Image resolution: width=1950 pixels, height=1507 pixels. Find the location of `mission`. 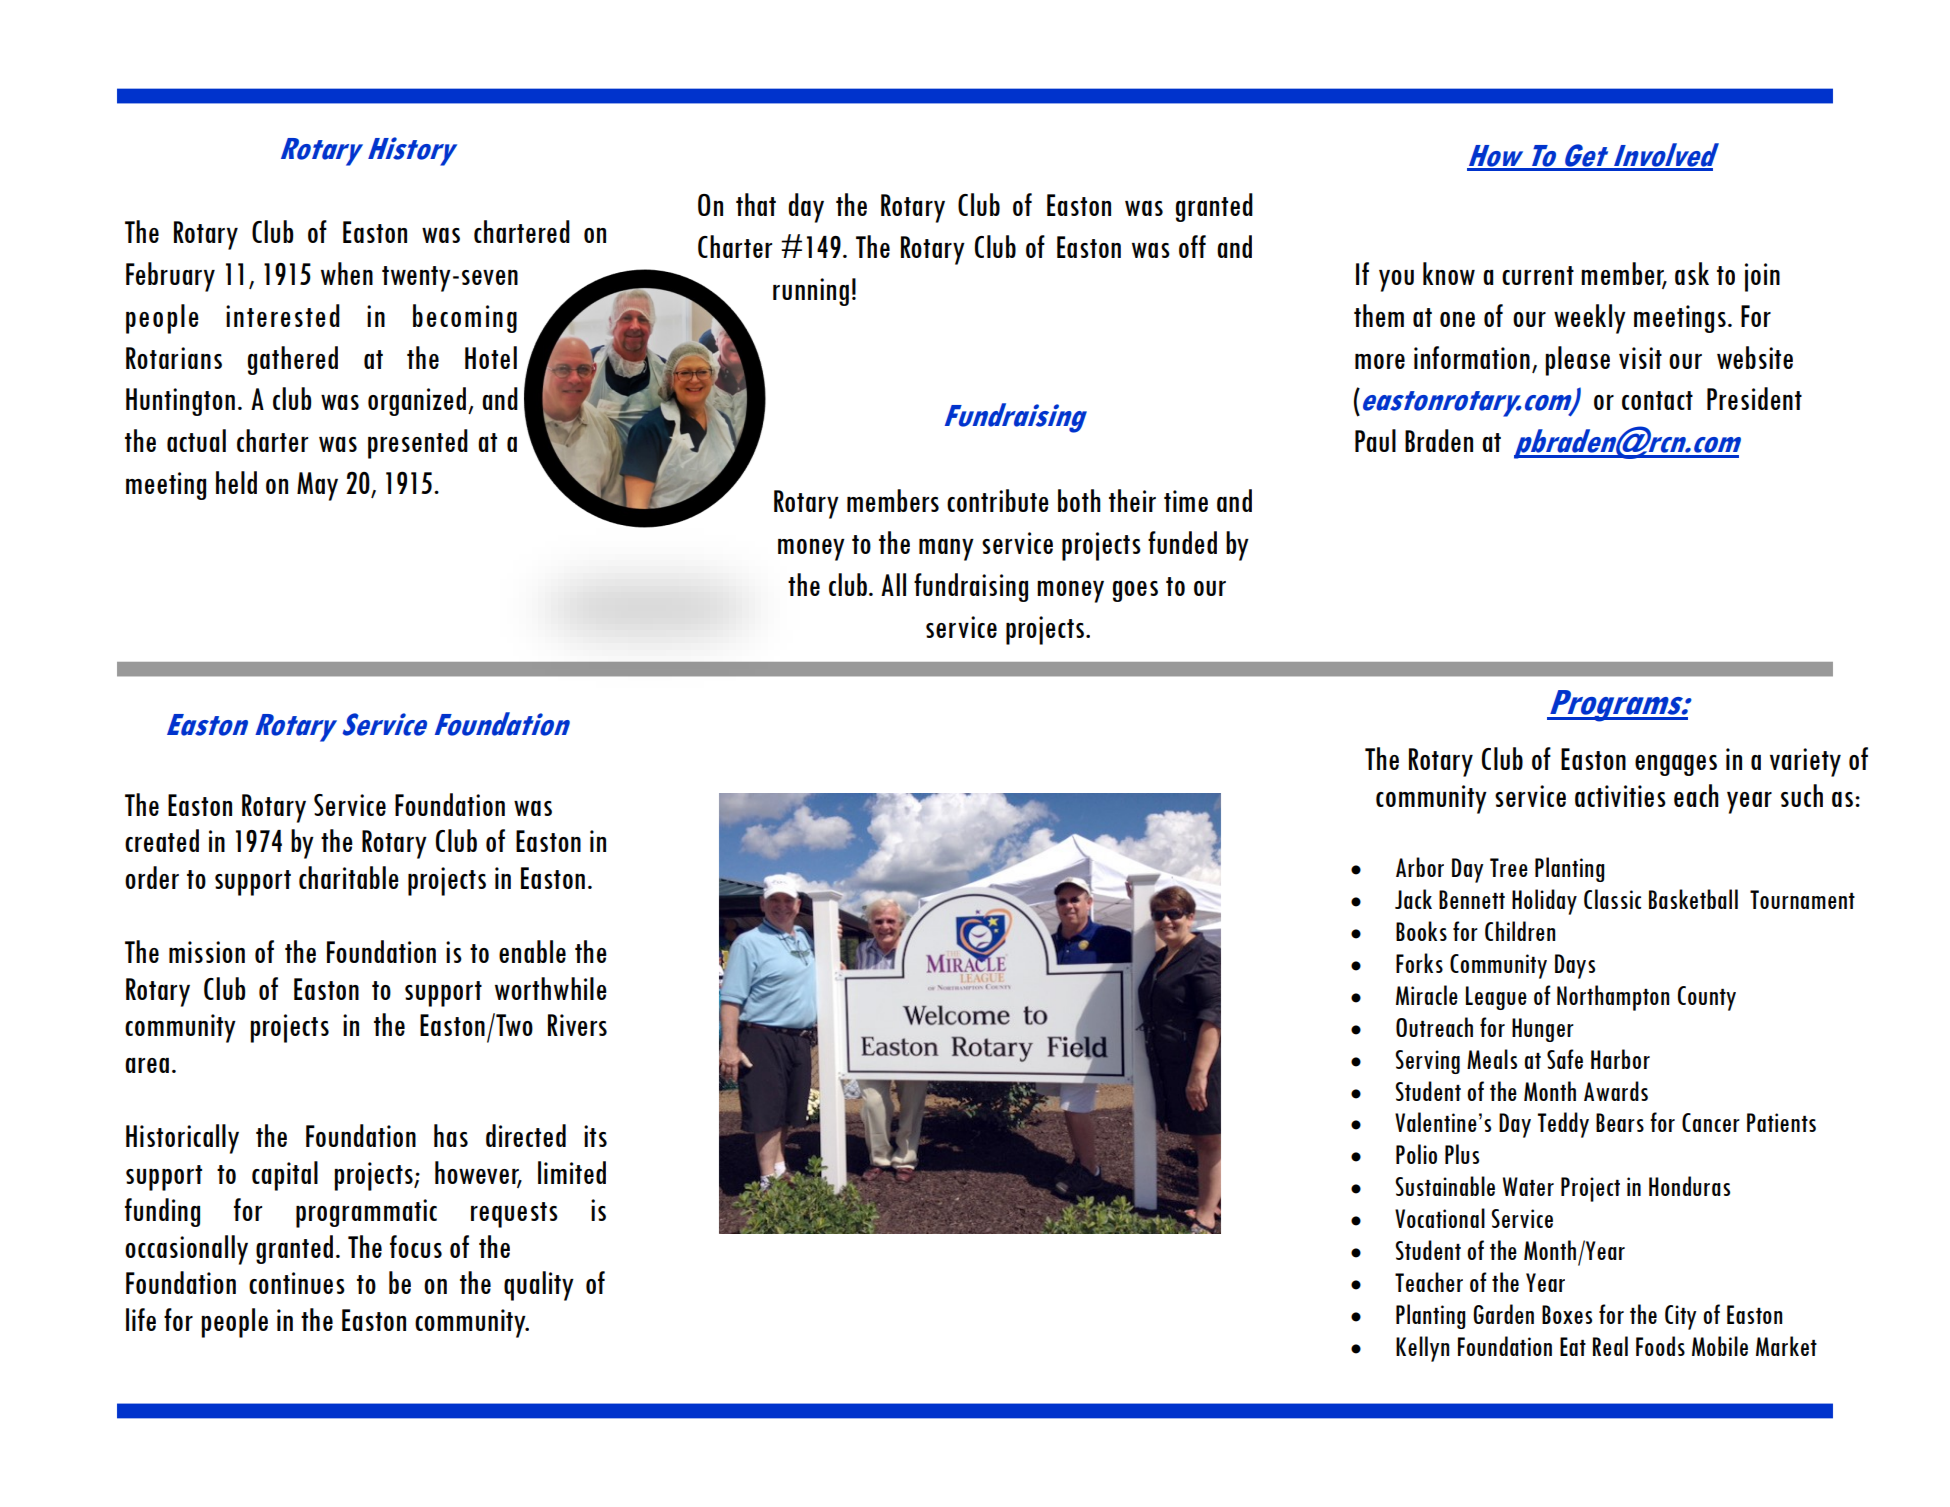

mission is located at coordinates (207, 952).
